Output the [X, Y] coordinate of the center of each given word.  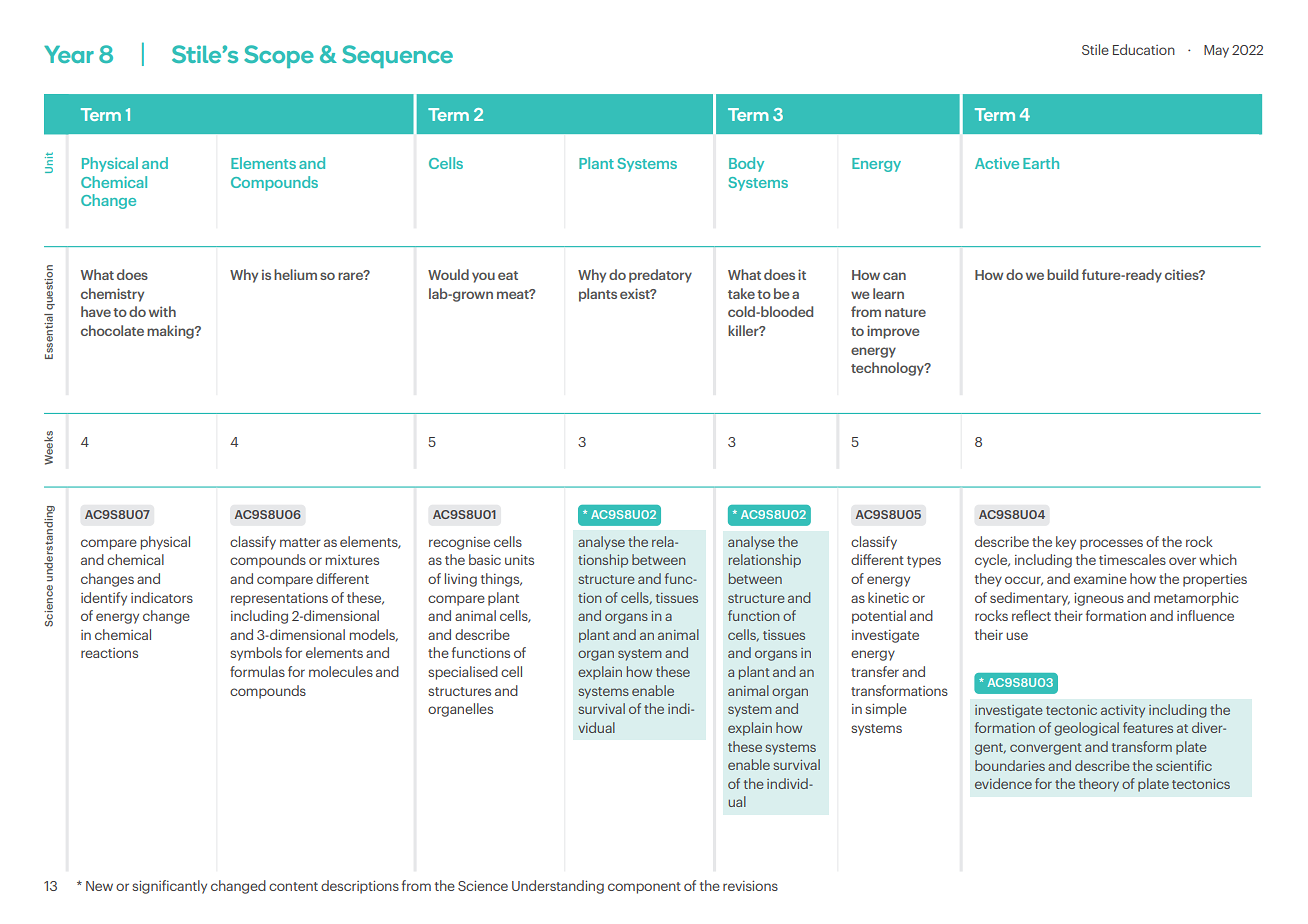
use [1017, 636]
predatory [660, 276]
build [1062, 274]
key [1066, 543]
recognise [459, 543]
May [1216, 51]
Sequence [397, 56]
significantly [169, 887]
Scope [279, 56]
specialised [463, 673]
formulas [257, 671]
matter [300, 542]
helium [295, 274]
